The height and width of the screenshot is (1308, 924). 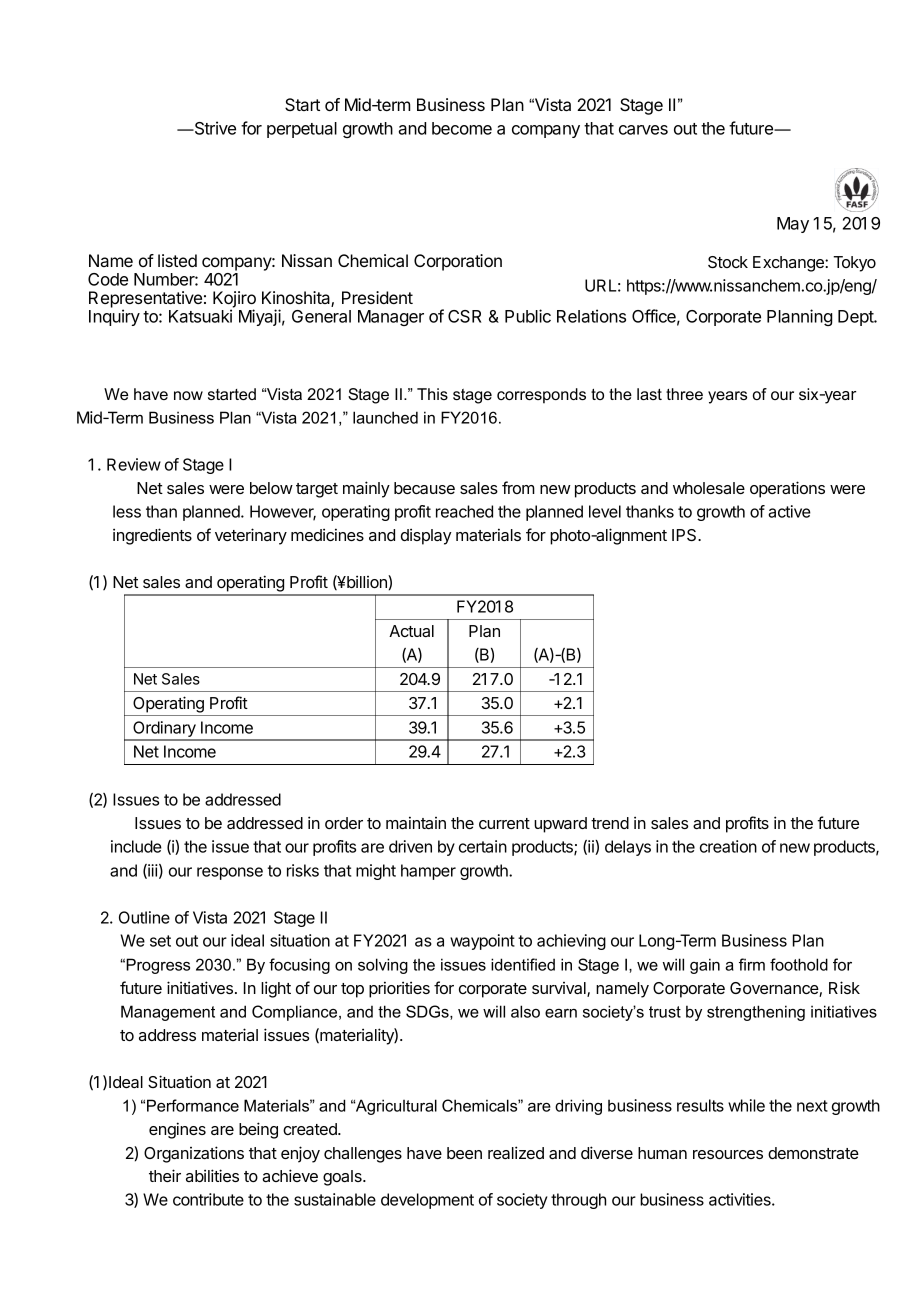 I want to click on Strive, so click(x=214, y=128).
